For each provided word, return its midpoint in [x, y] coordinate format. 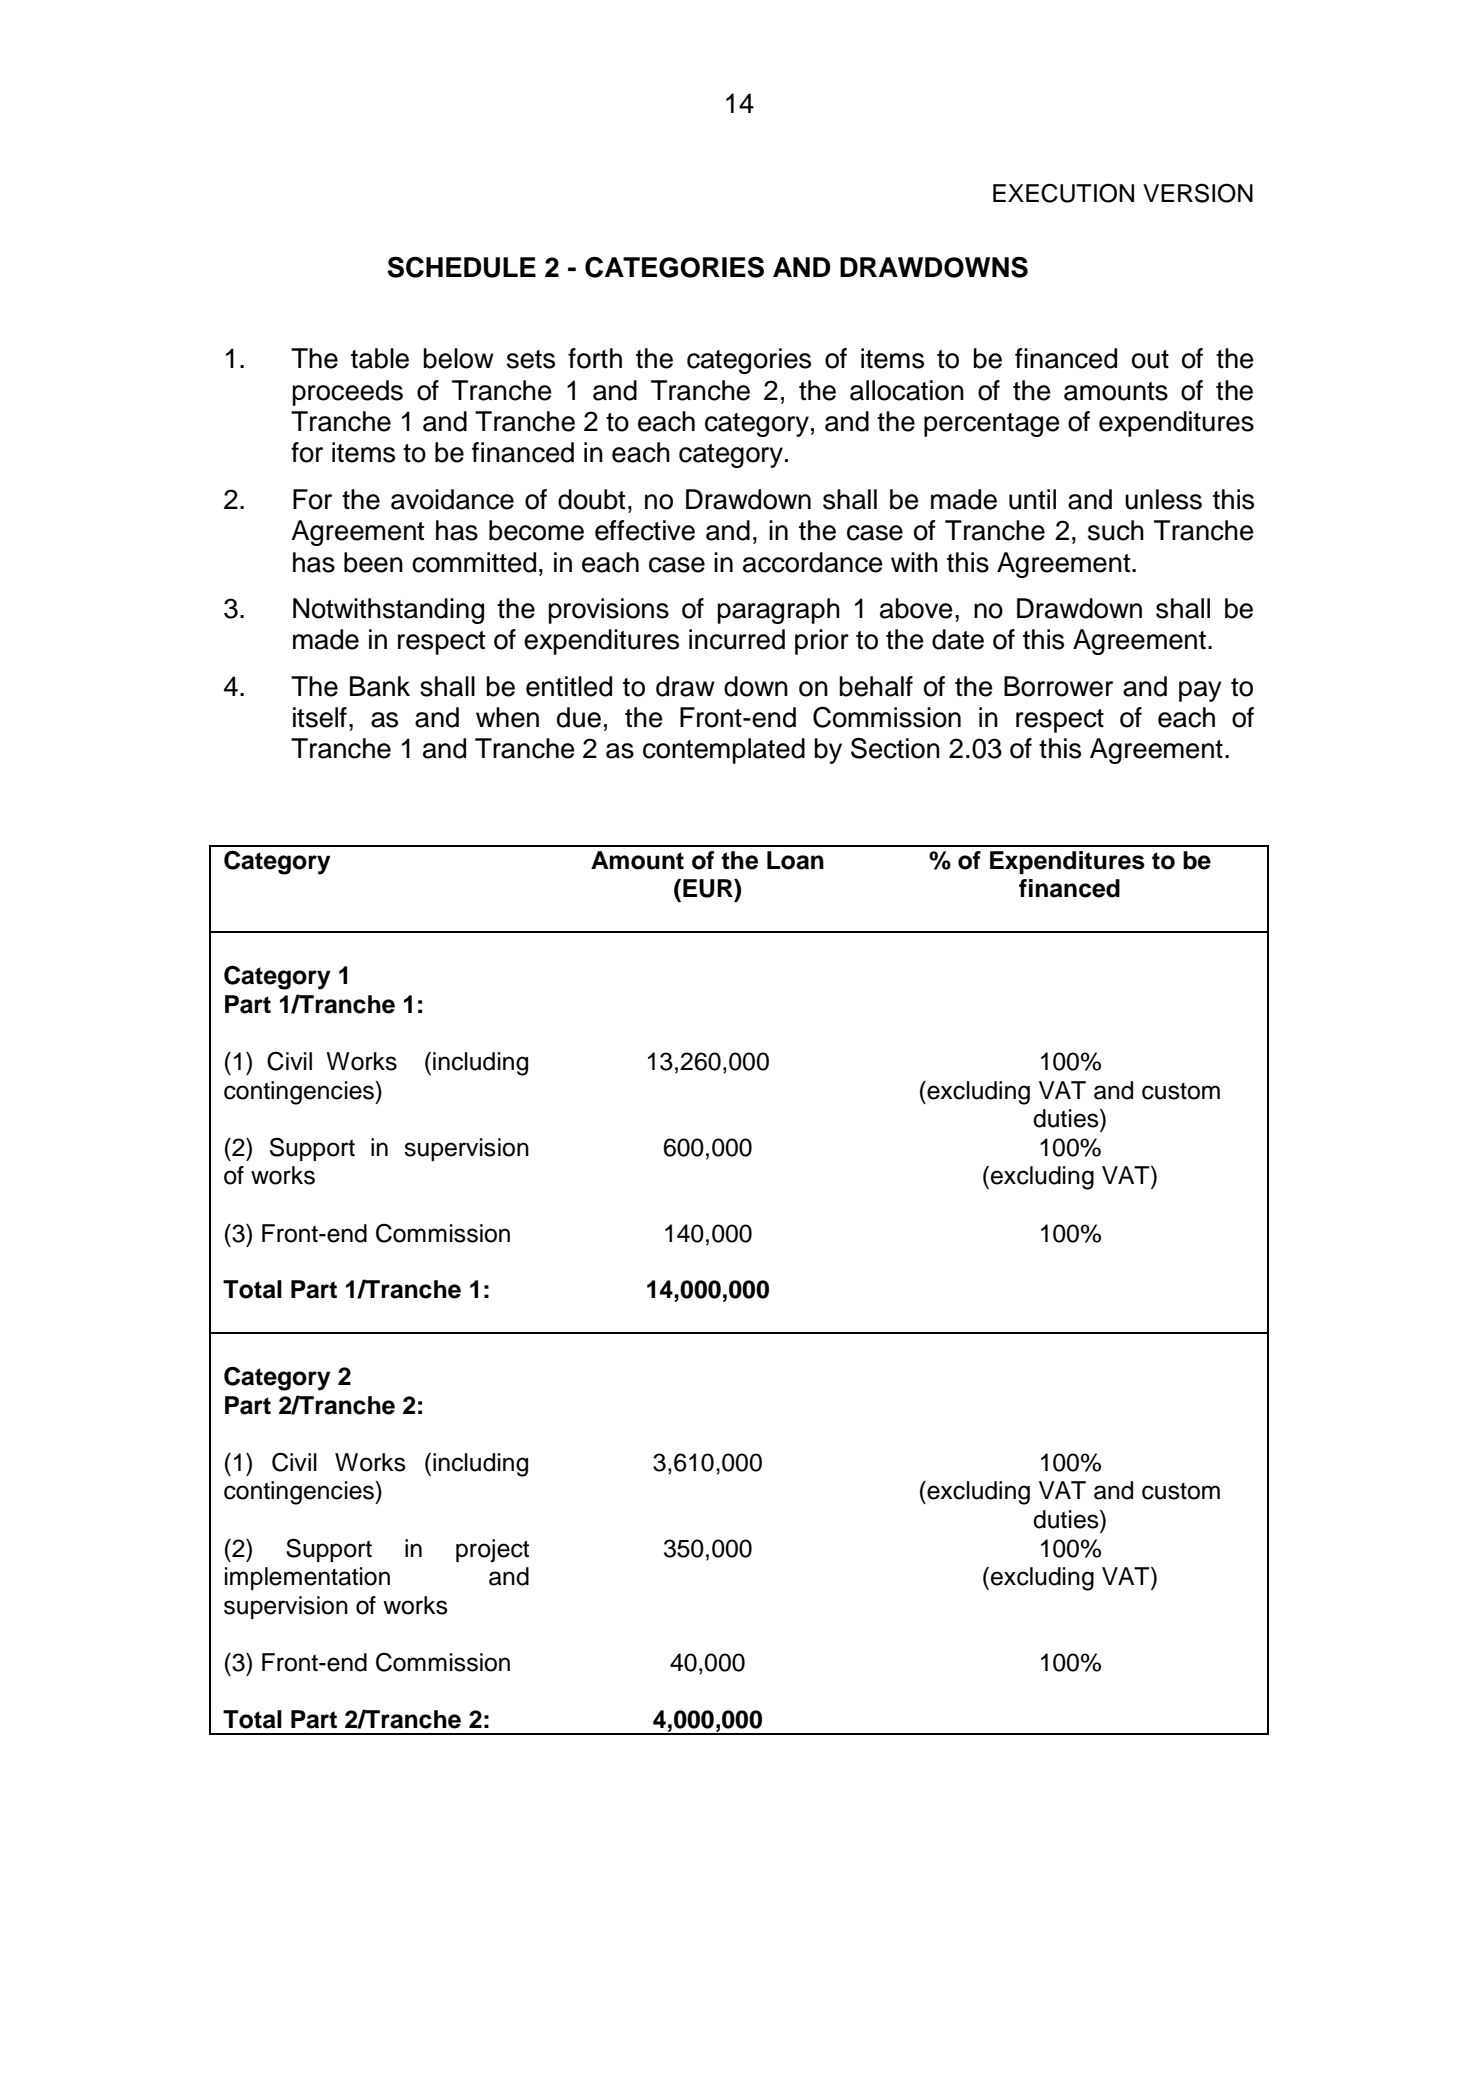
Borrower [1058, 686]
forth [595, 358]
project [492, 1550]
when [507, 717]
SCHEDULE [461, 267]
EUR [709, 888]
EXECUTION [1063, 193]
